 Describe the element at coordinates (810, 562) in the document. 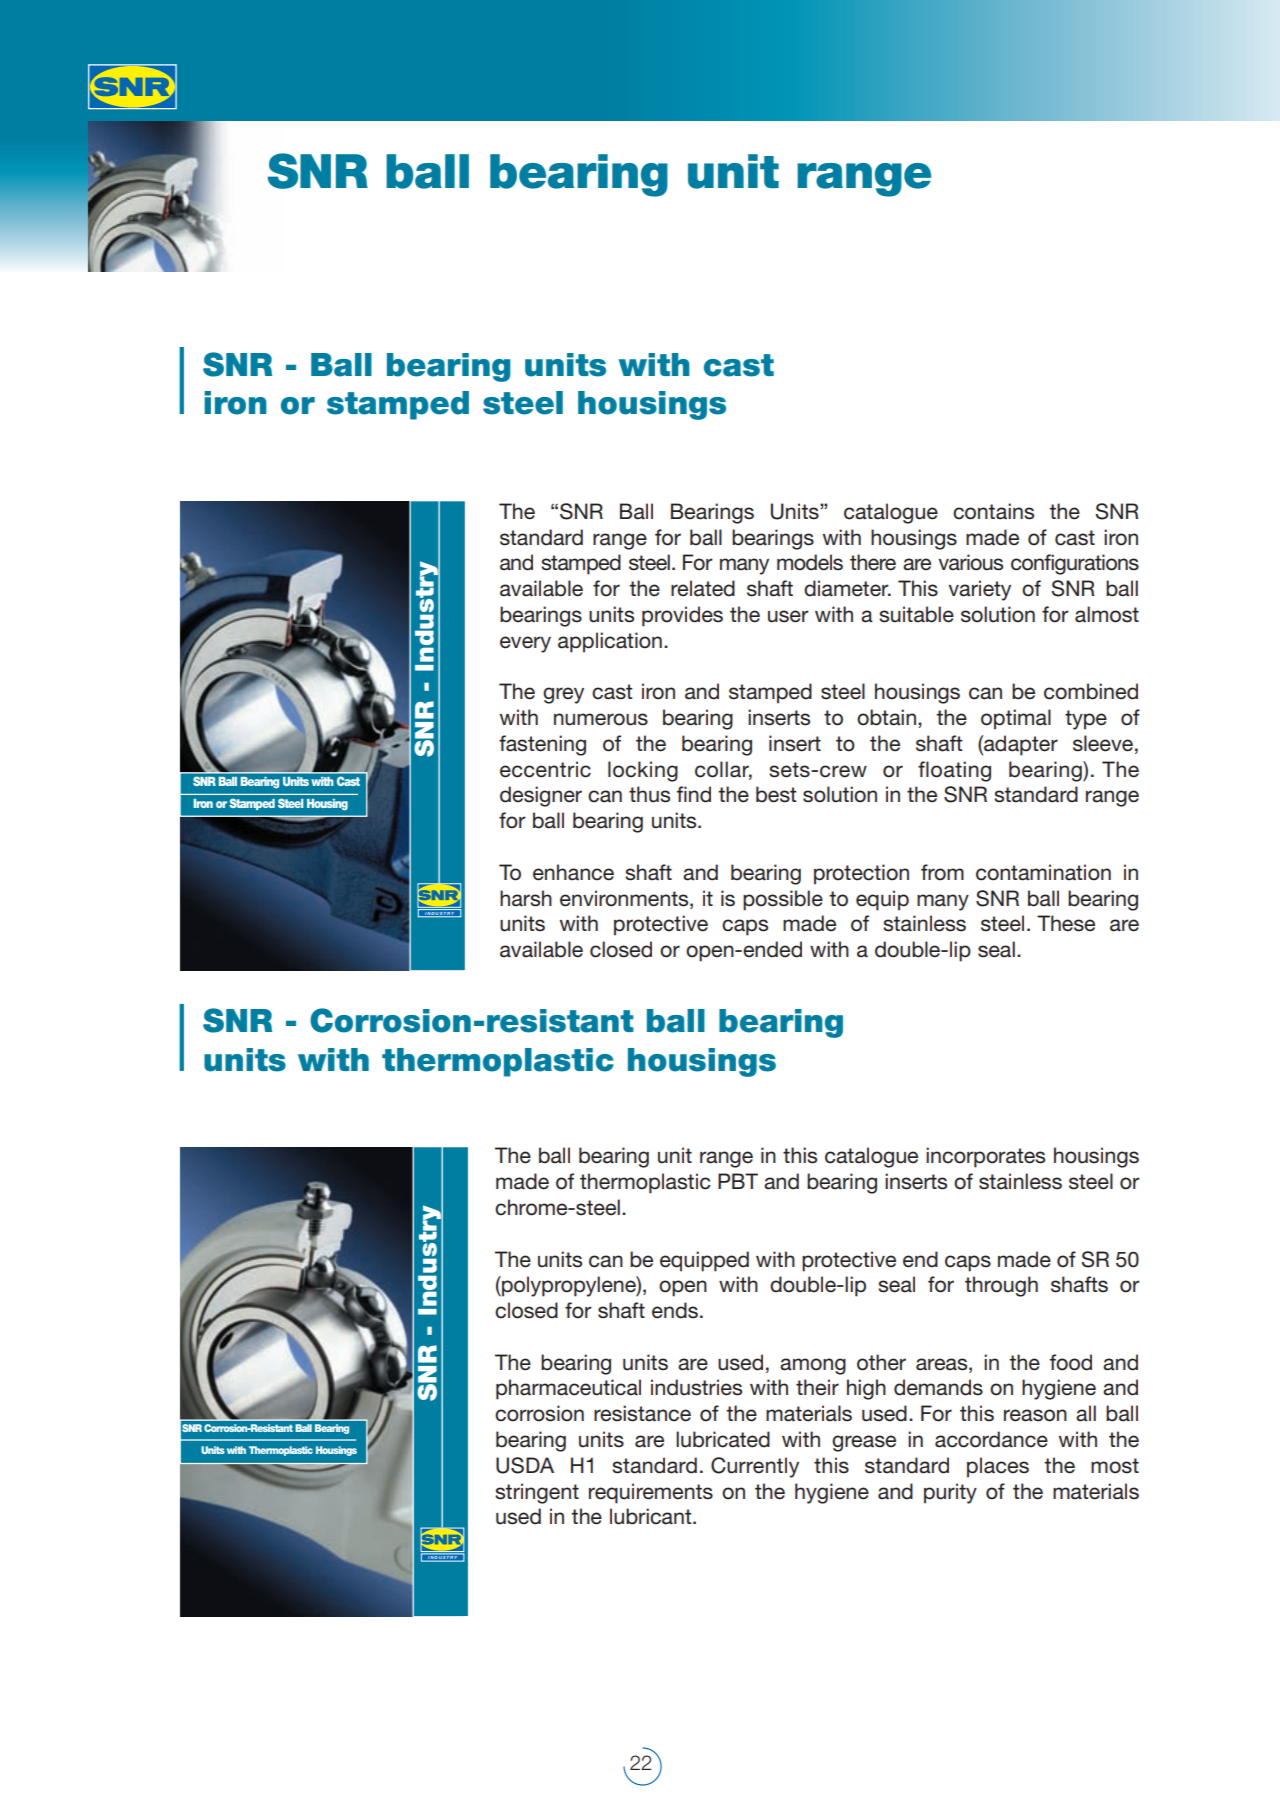

I see `models` at that location.
